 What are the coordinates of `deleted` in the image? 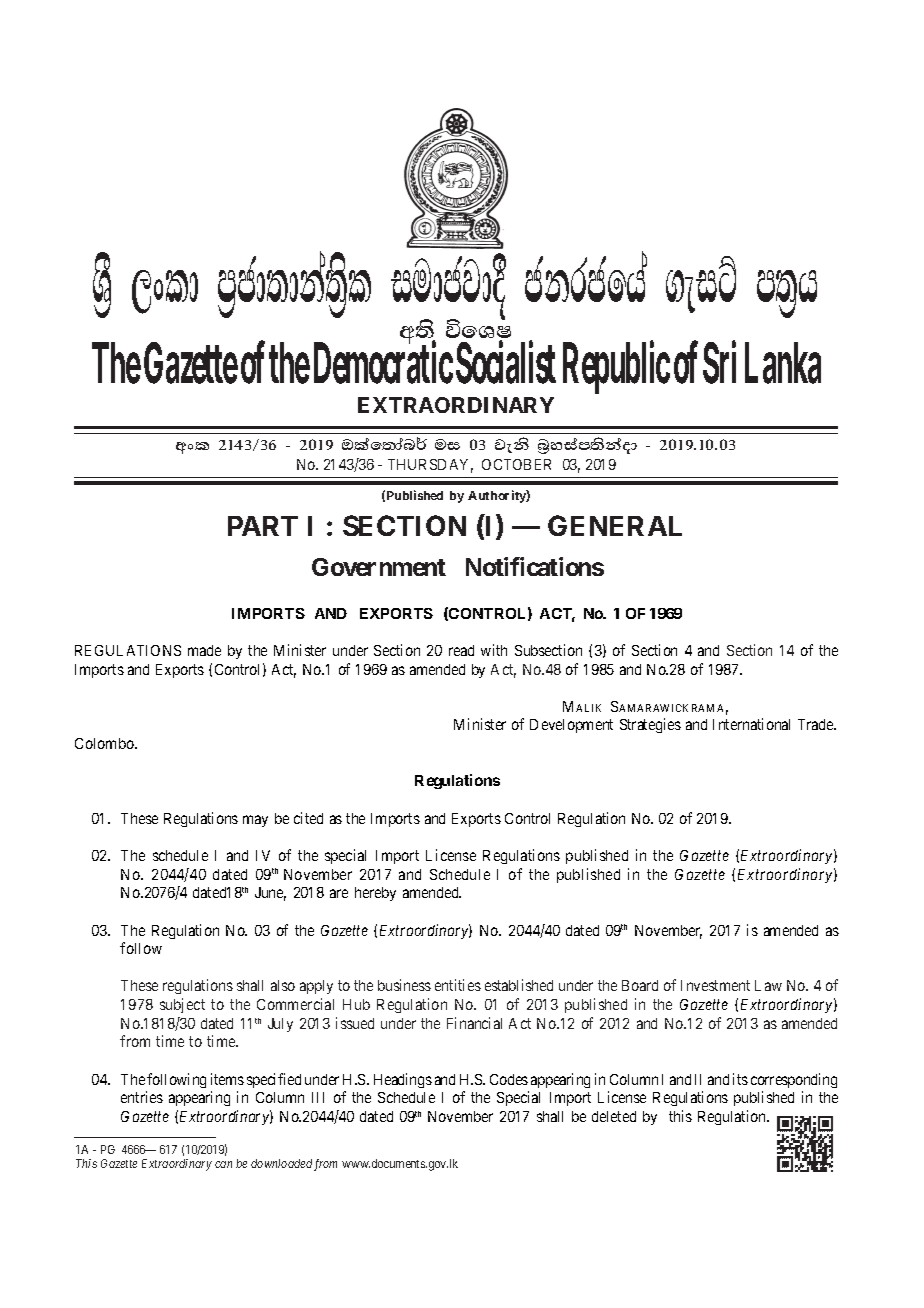 It's located at (614, 1116).
